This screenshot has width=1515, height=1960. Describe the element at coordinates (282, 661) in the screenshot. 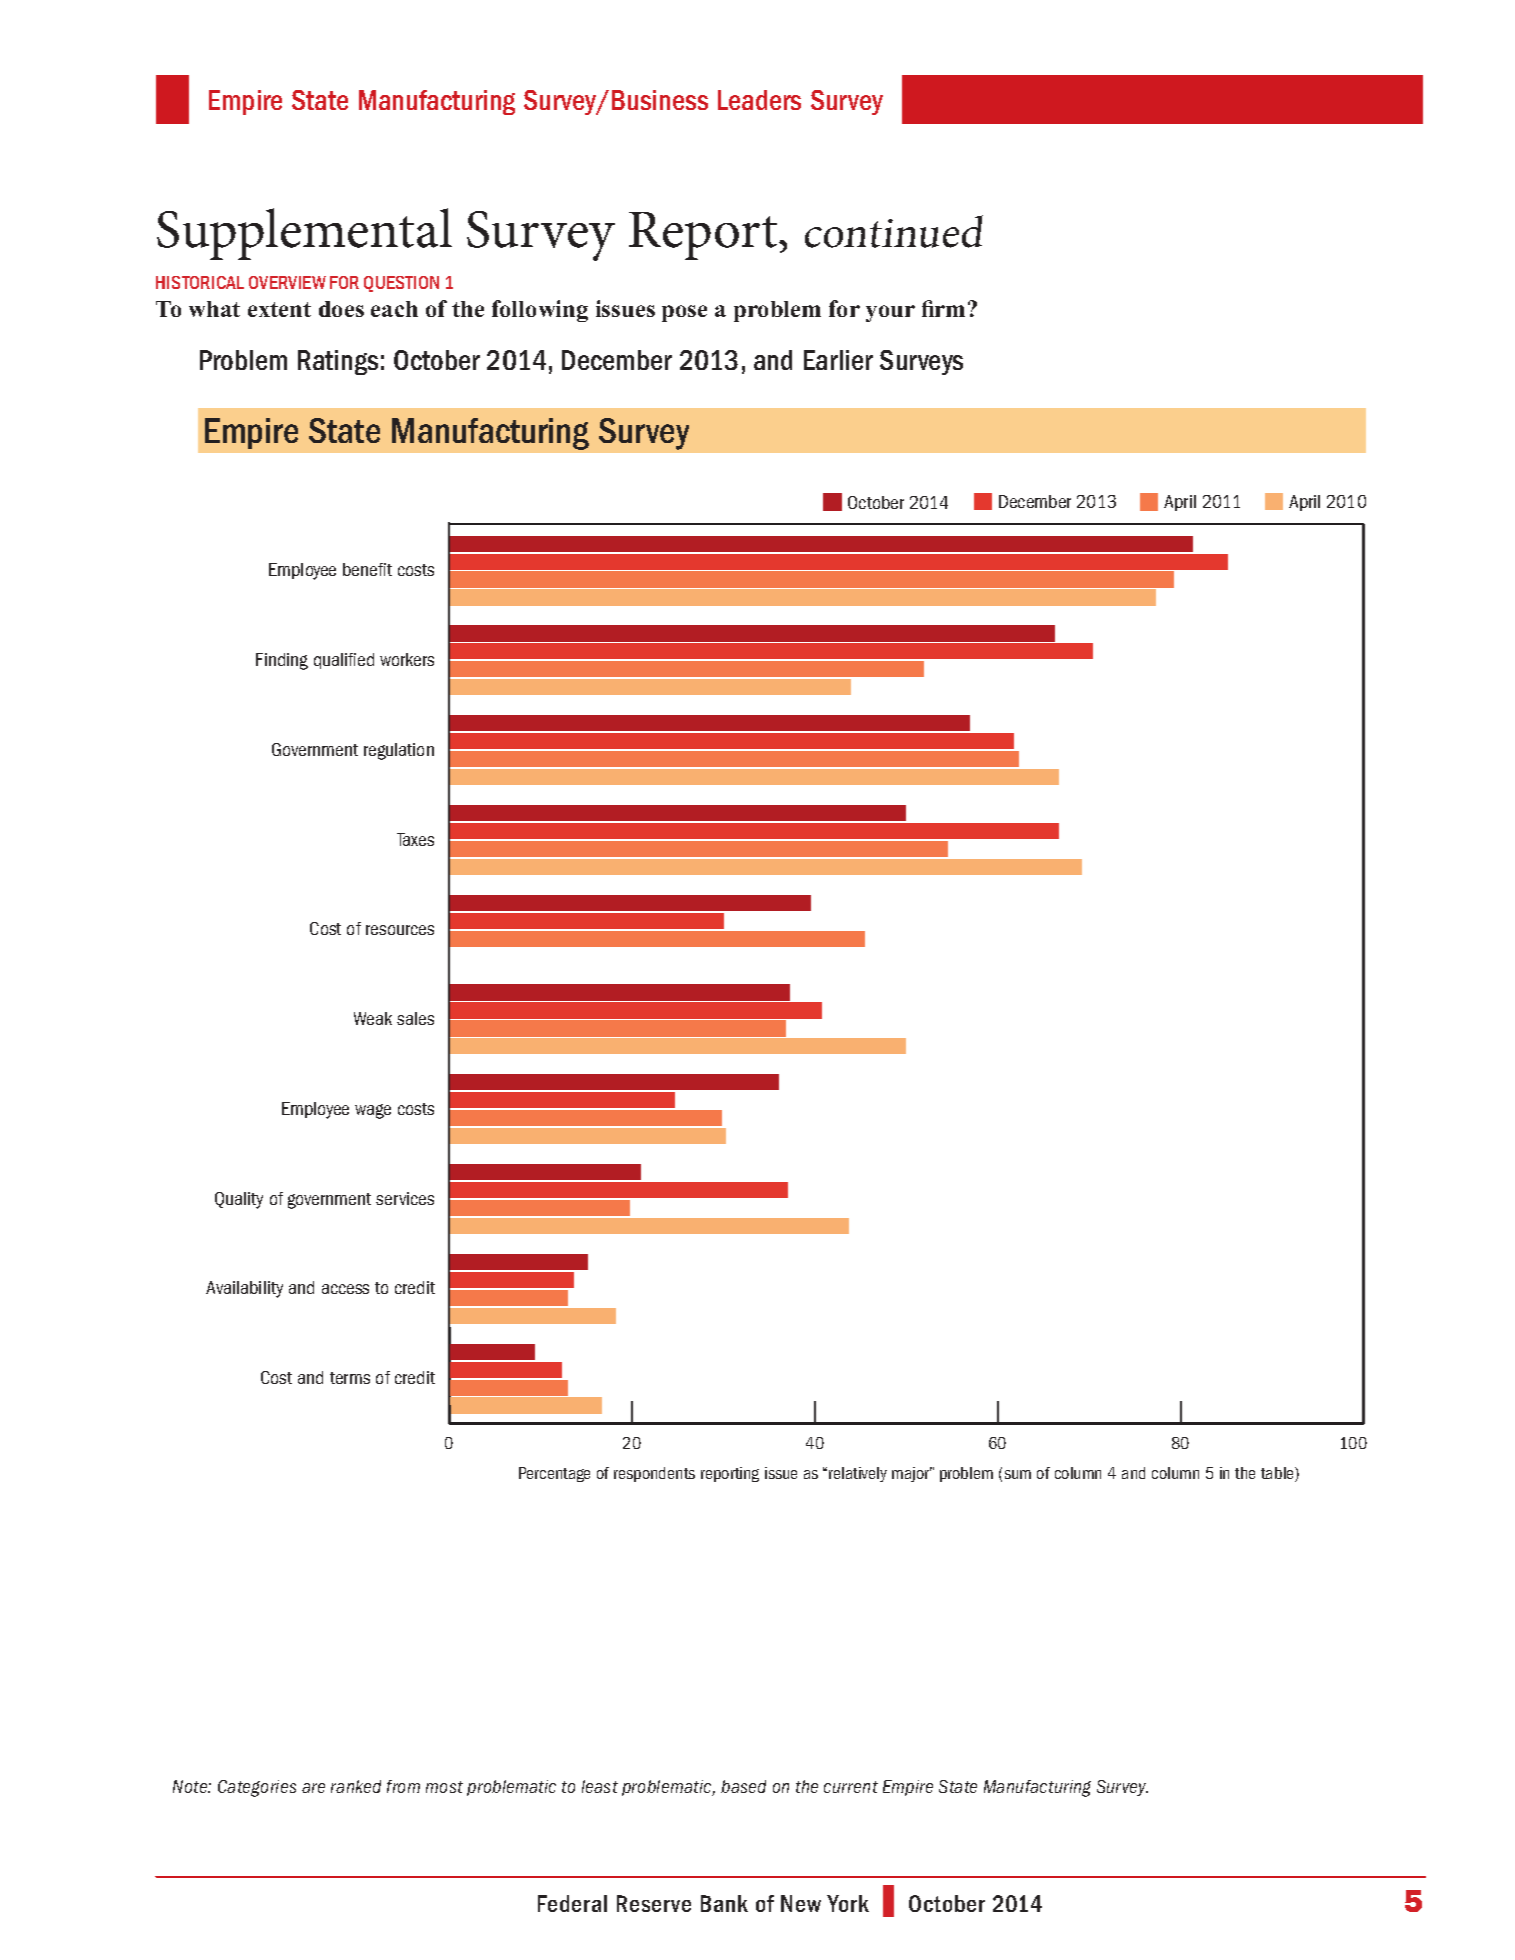

I see `Finding` at that location.
